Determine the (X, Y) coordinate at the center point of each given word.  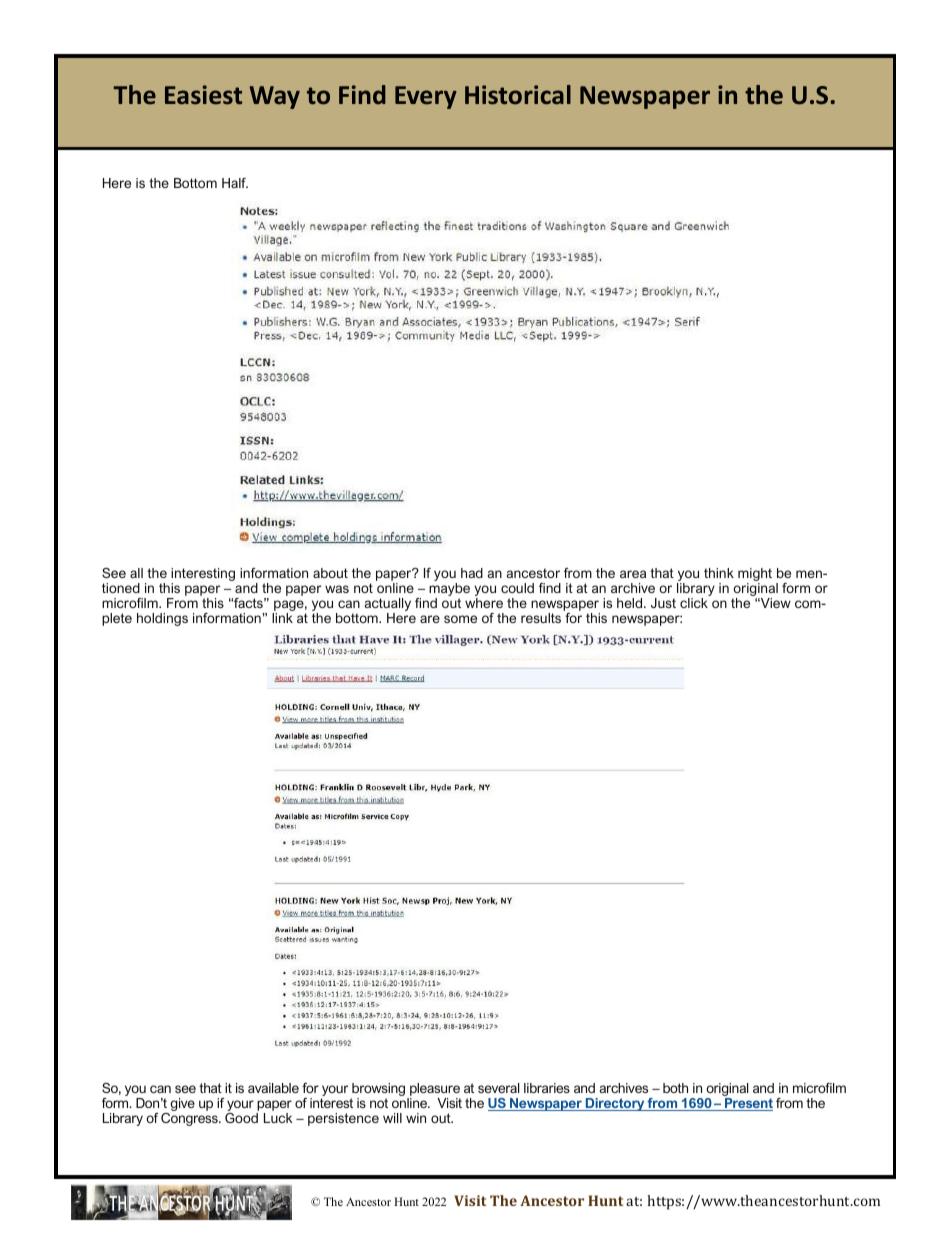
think (719, 573)
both (675, 1088)
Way (275, 97)
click (694, 603)
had (472, 573)
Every (426, 97)
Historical (518, 94)
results (541, 618)
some (460, 619)
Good (242, 1116)
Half (235, 183)
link (282, 618)
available (273, 1088)
